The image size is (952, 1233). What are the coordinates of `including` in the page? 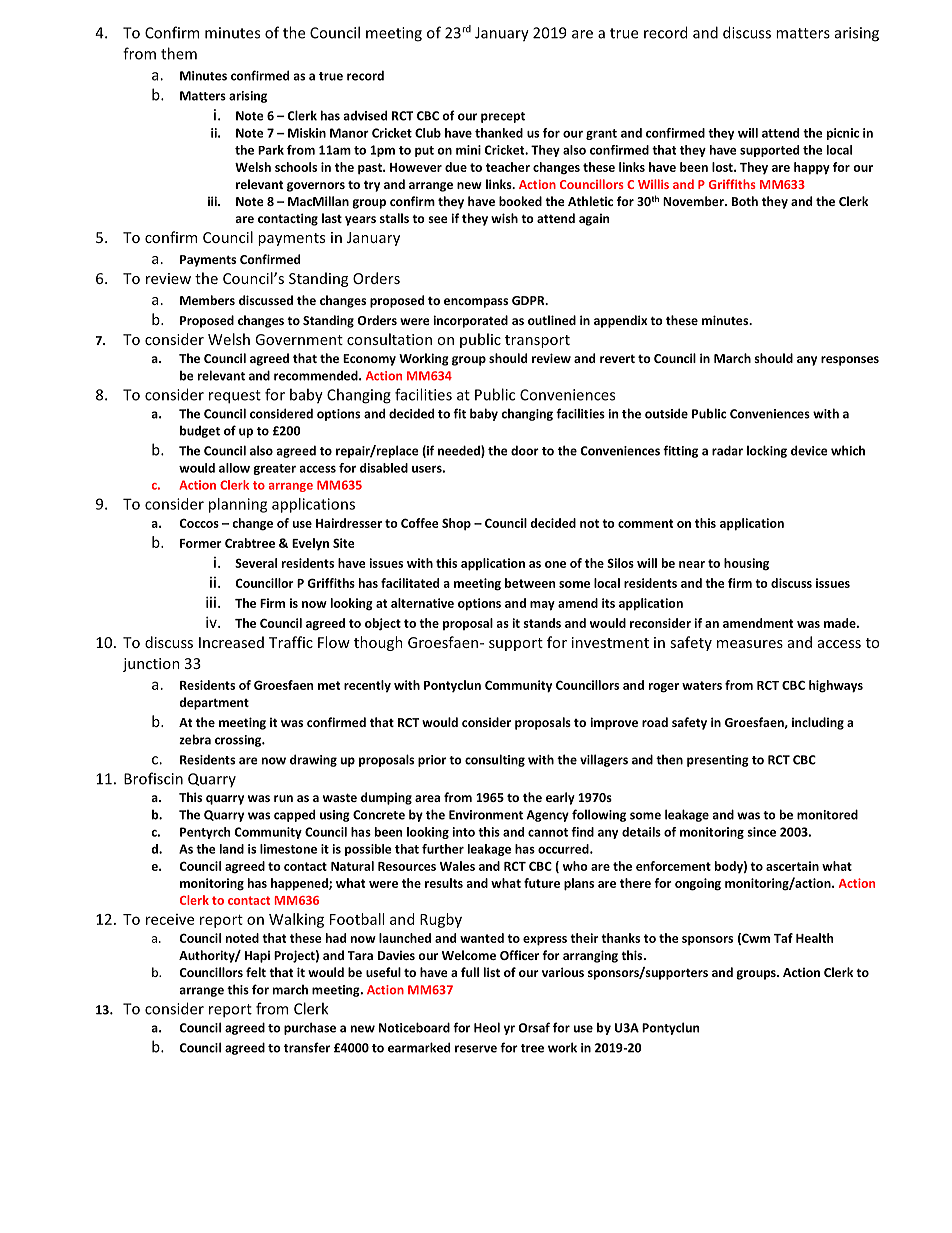 It's located at (818, 723).
